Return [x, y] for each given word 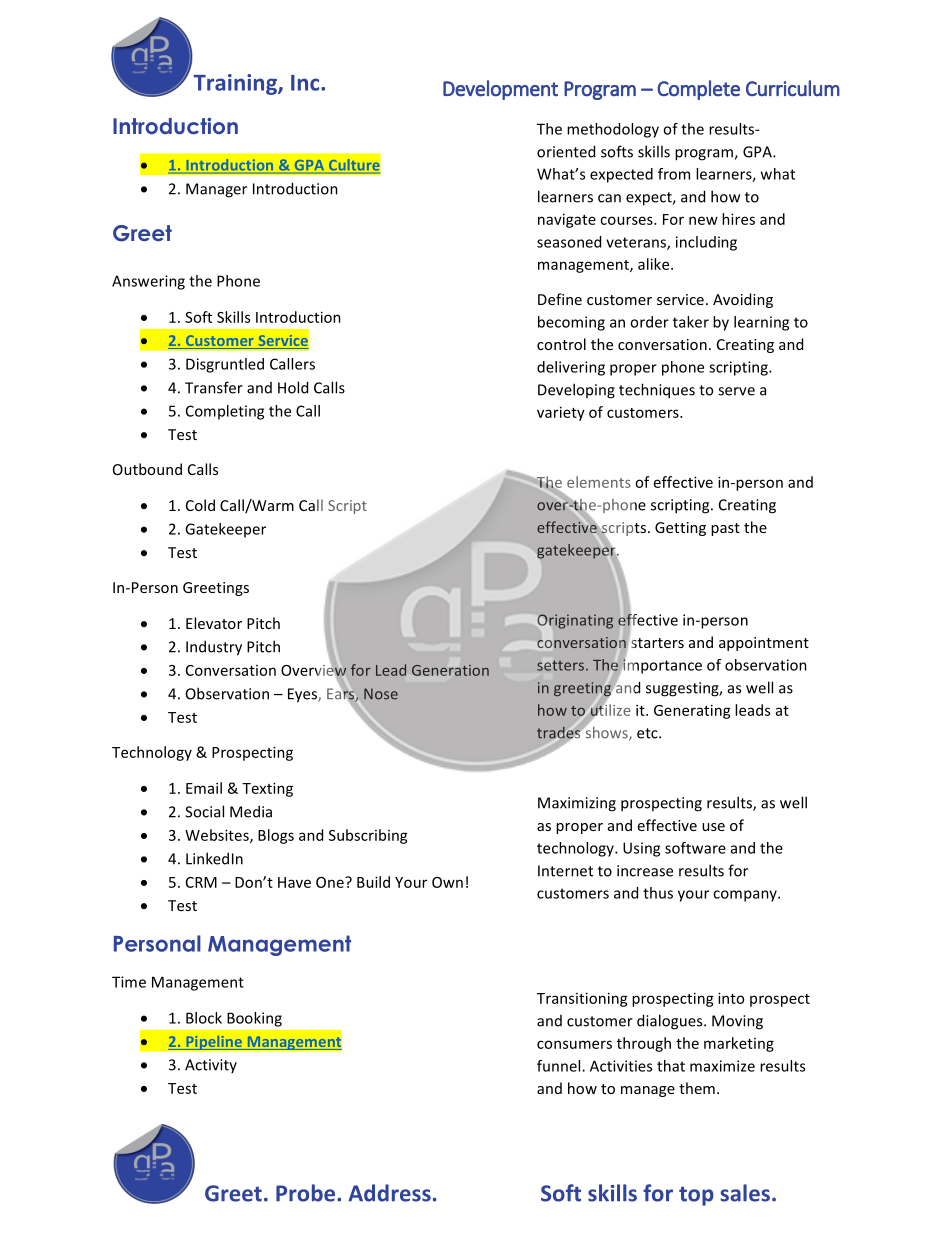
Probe [305, 1193]
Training [236, 84]
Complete [698, 90]
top [696, 1196]
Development [500, 90]
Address [389, 1193]
